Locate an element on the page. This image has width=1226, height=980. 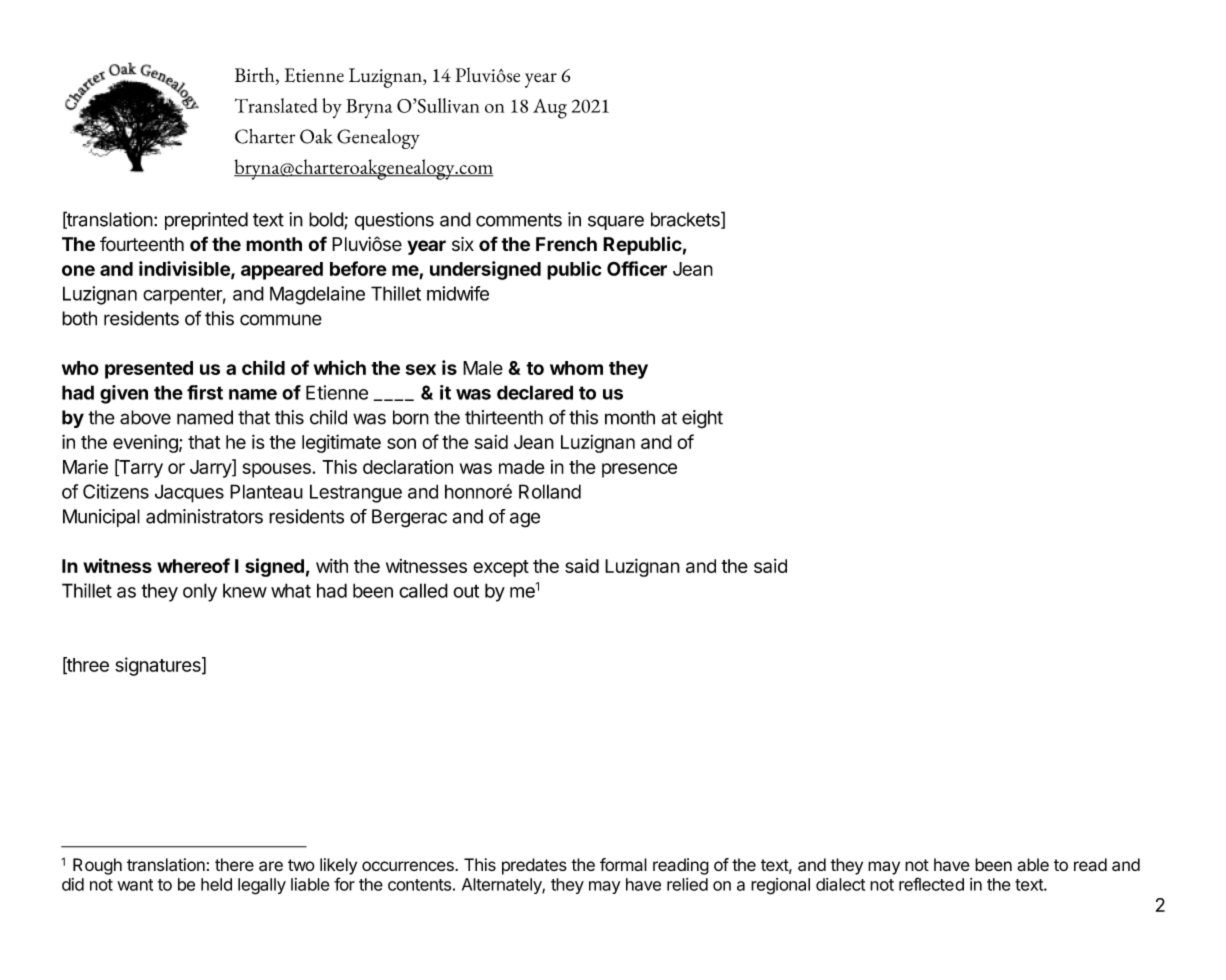
square is located at coordinates (616, 222).
